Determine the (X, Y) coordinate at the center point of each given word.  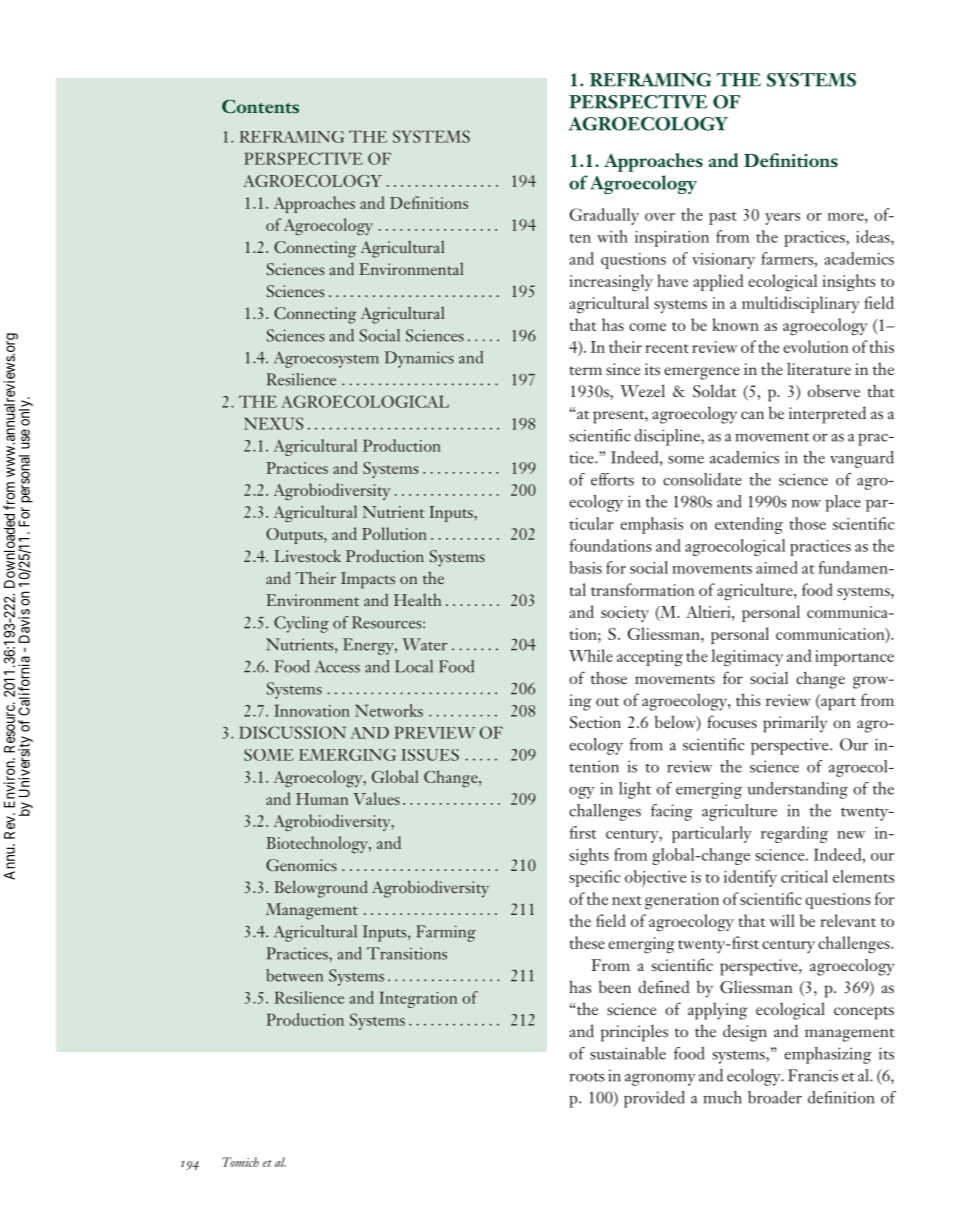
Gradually (604, 216)
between (294, 975)
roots (586, 1077)
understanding (797, 790)
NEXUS (273, 423)
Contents (260, 106)
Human (322, 799)
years (782, 219)
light (635, 790)
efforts (612, 479)
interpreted (827, 415)
